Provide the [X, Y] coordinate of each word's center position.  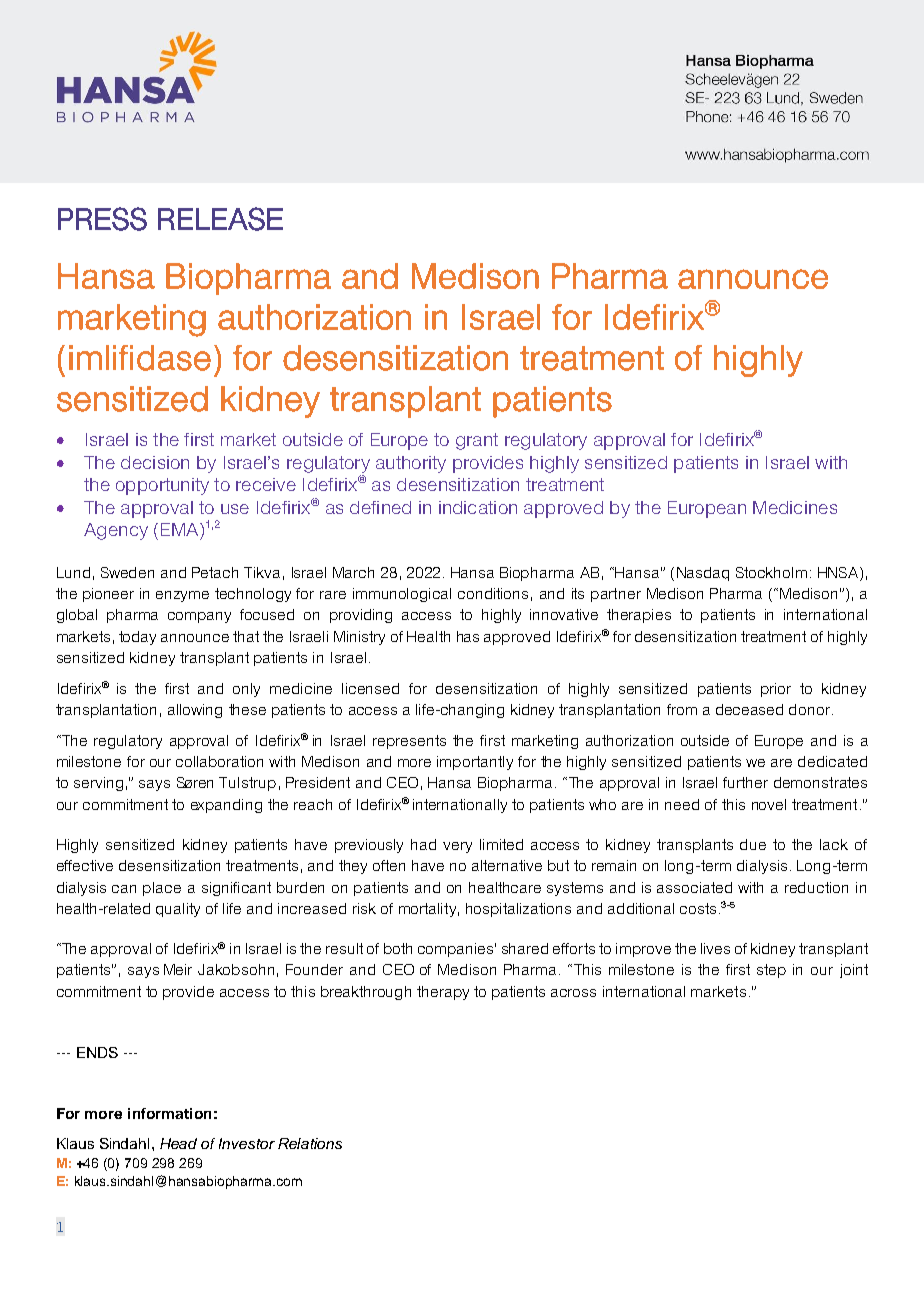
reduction [816, 887]
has [468, 636]
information [169, 1113]
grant [477, 441]
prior [776, 690]
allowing [195, 711]
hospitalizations [518, 910]
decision [155, 462]
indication [478, 507]
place [162, 889]
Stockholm [771, 572]
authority [411, 464]
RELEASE [220, 219]
